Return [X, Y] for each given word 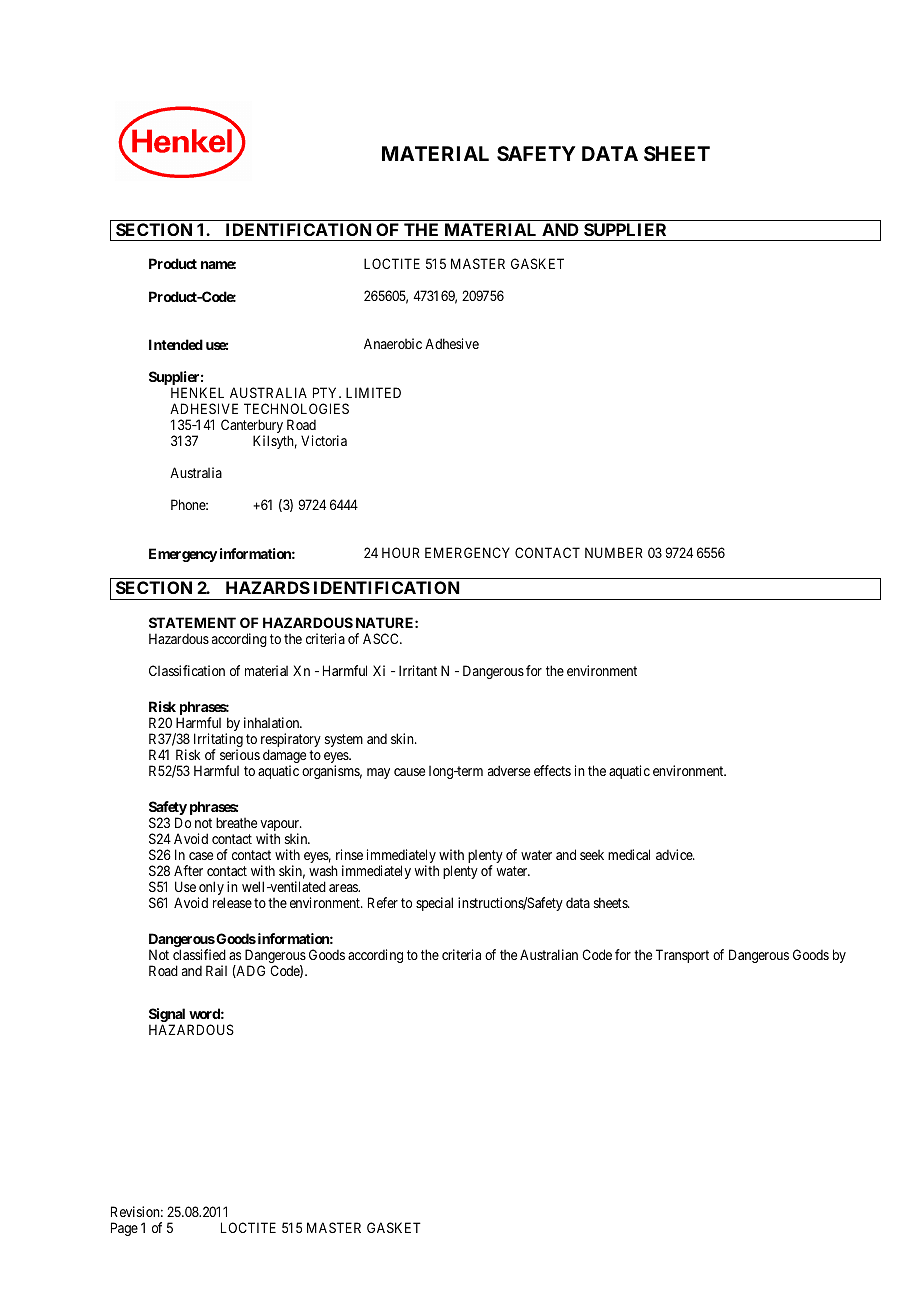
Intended [176, 344]
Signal [167, 1016]
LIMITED [373, 392]
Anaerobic [393, 343]
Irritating [218, 741]
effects [552, 770]
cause [409, 772]
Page [124, 1229]
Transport [682, 956]
